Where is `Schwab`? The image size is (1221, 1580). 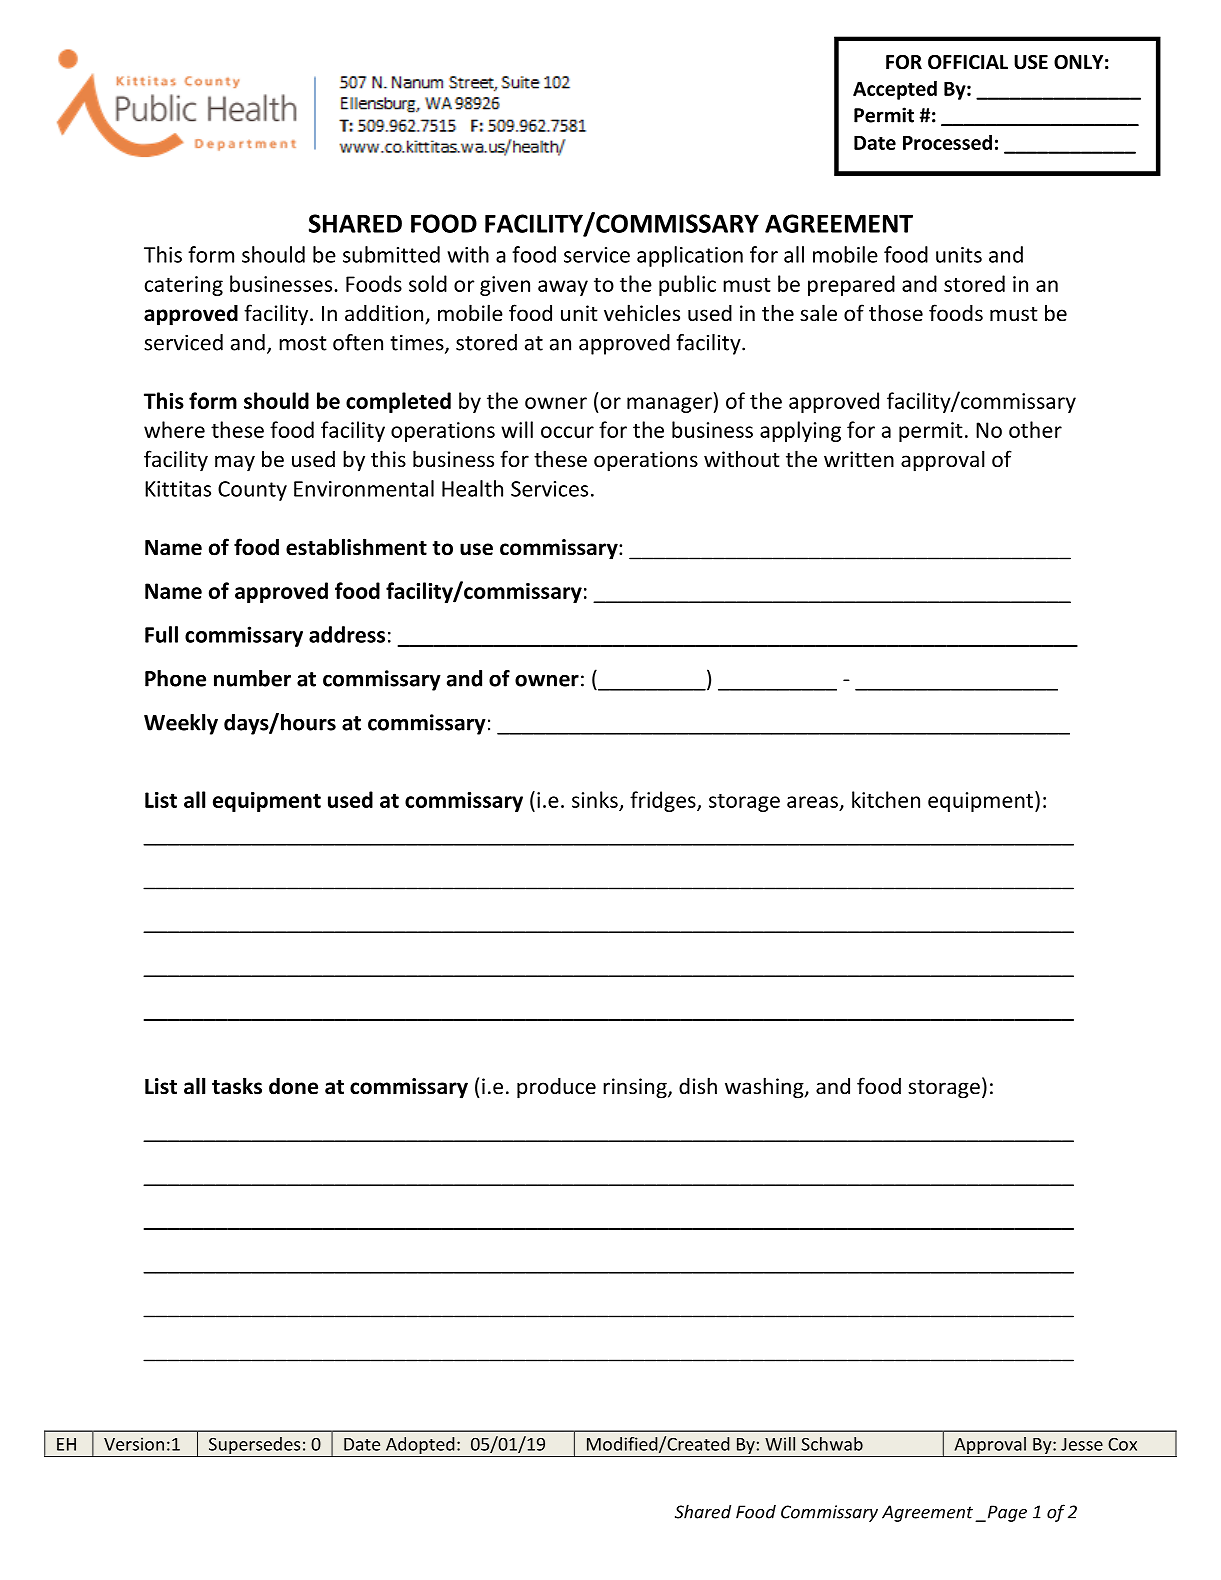
Schwab is located at coordinates (832, 1444).
